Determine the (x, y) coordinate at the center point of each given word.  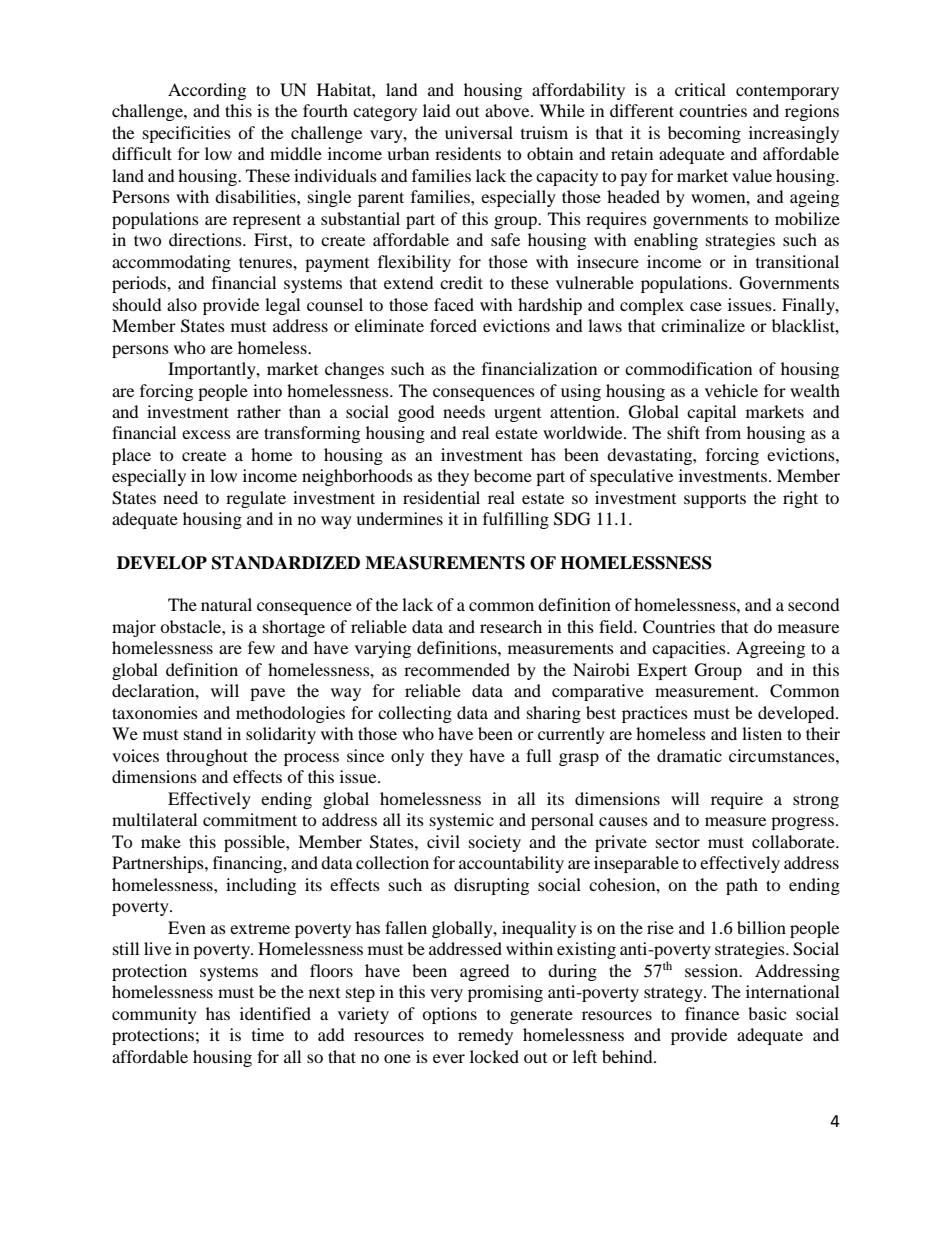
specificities (187, 134)
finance (712, 1013)
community (154, 1015)
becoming (704, 134)
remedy (485, 1036)
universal (479, 132)
